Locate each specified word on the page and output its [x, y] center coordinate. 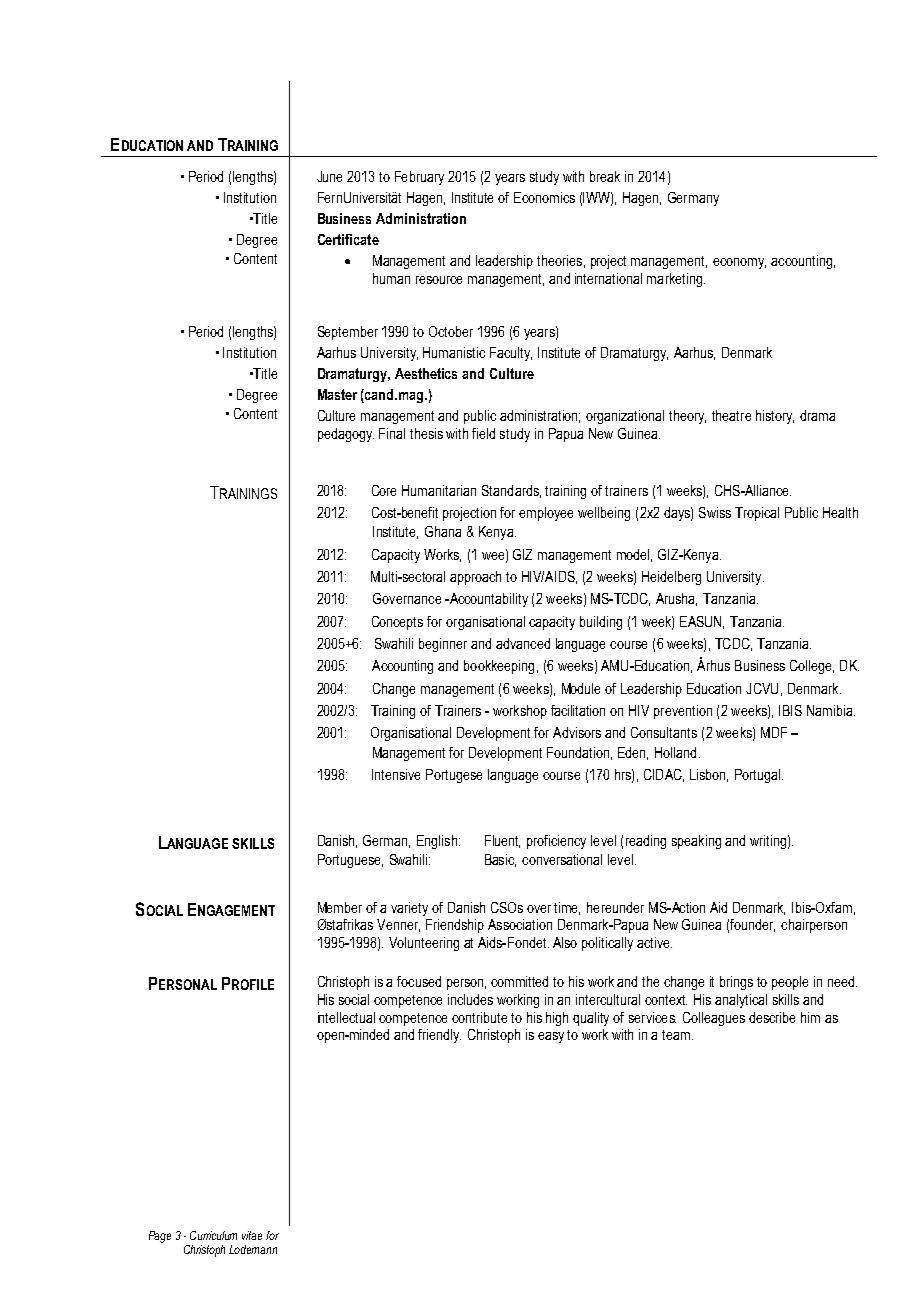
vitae [252, 1235]
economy [739, 263]
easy [551, 1037]
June [329, 176]
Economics [544, 197]
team [677, 1035]
